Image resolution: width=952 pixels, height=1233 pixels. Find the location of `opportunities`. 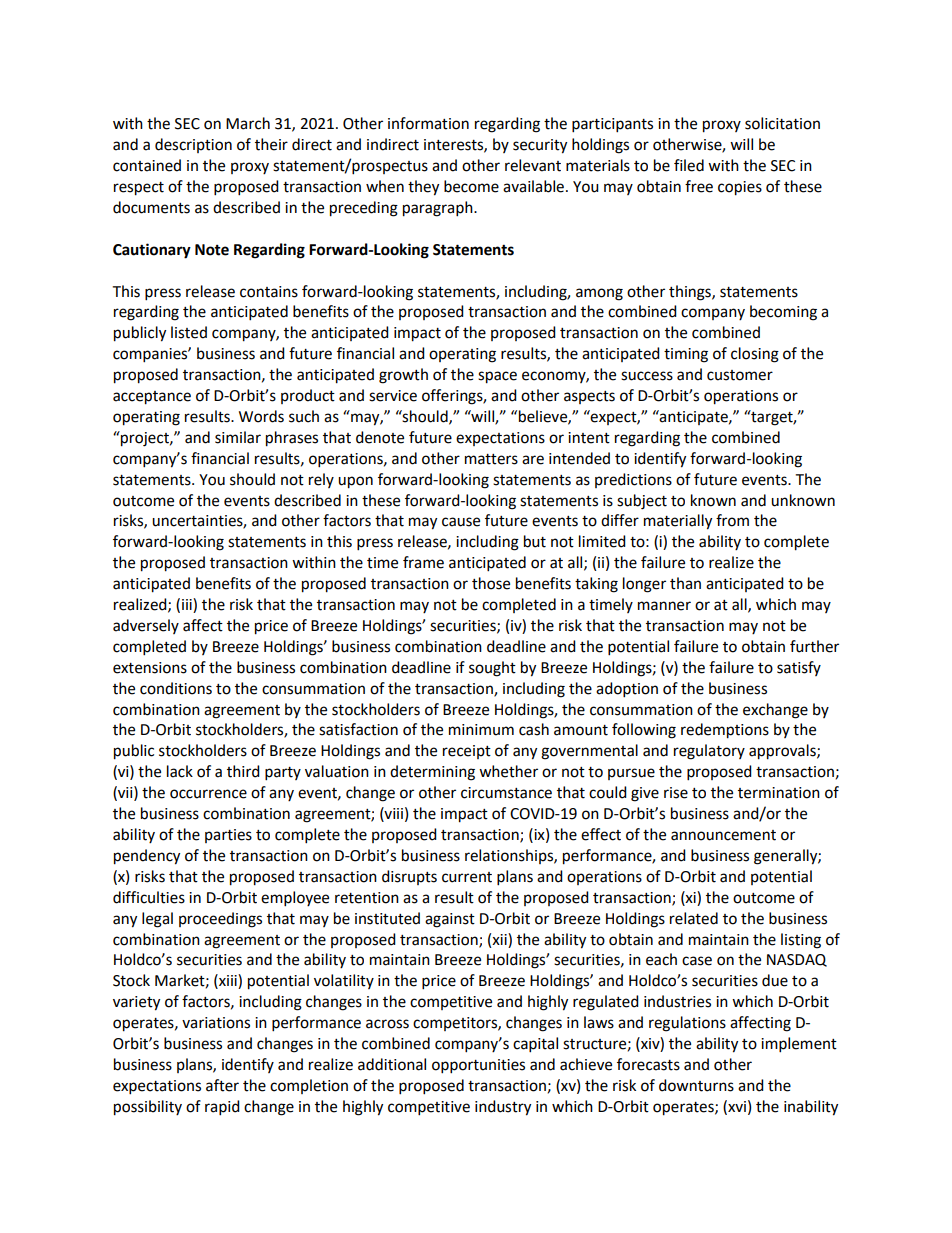

opportunities is located at coordinates (478, 1066).
